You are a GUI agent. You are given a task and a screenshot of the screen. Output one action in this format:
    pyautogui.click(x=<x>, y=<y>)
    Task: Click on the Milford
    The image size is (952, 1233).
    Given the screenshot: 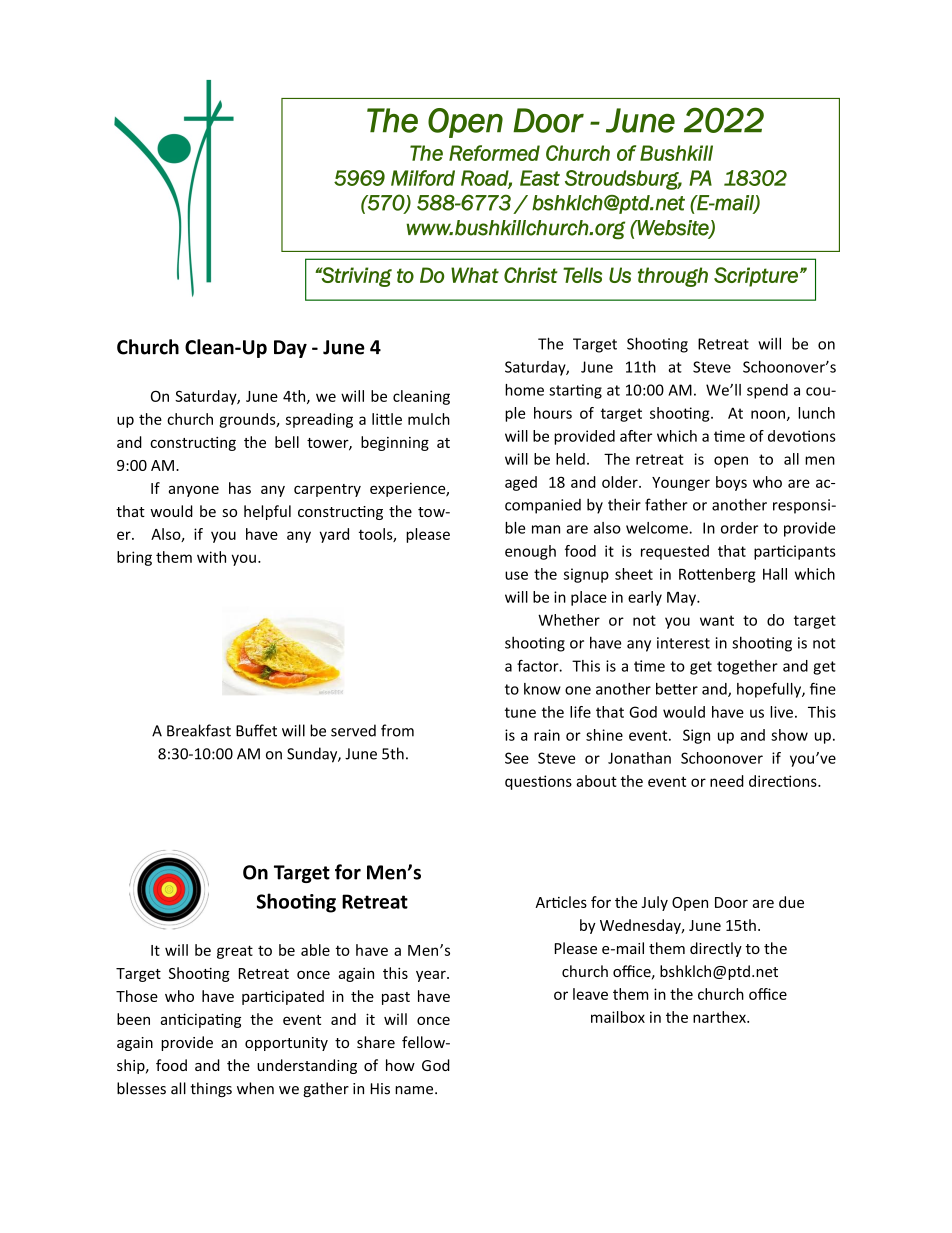 What is the action you would take?
    pyautogui.click(x=423, y=178)
